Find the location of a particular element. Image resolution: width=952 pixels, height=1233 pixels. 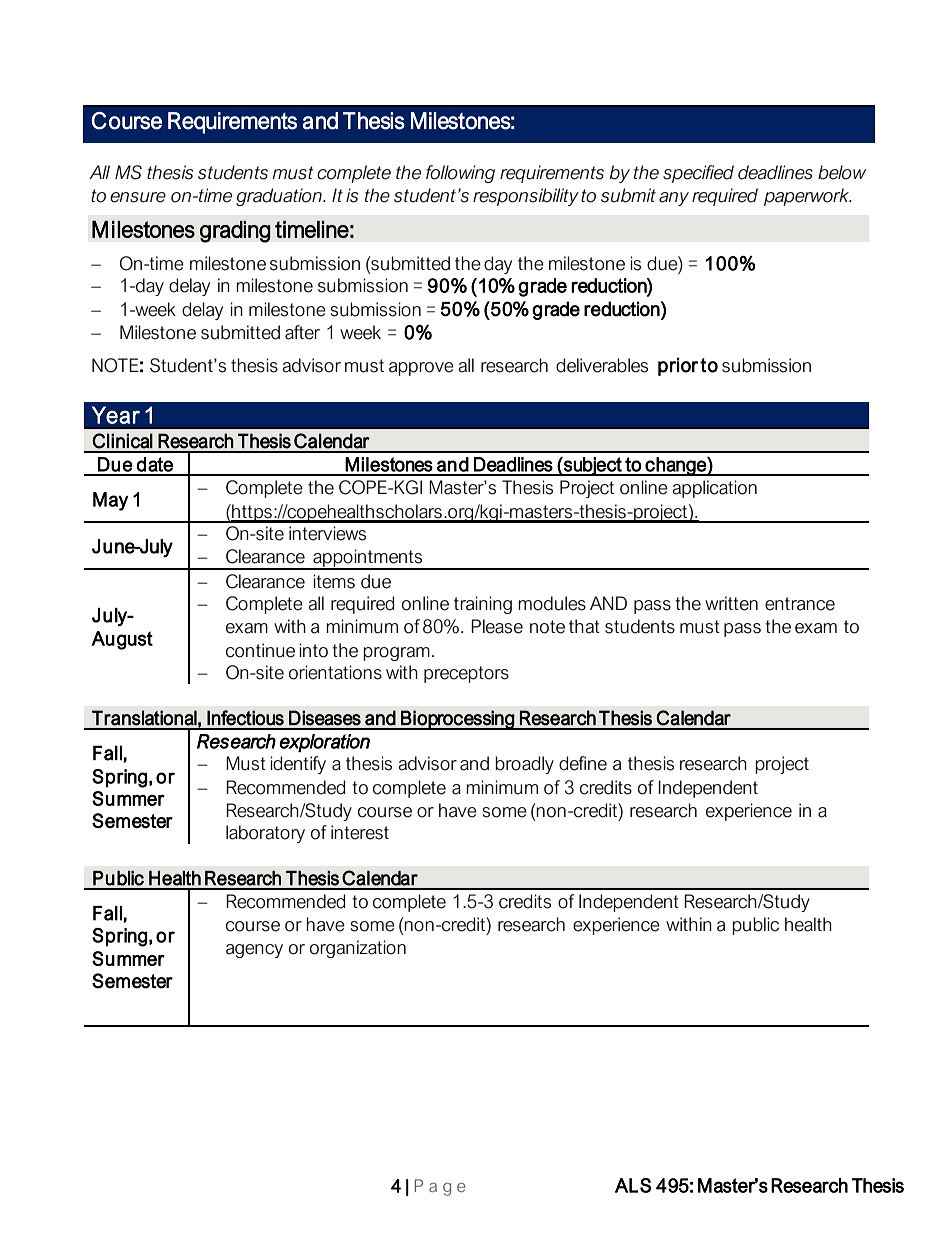

define is located at coordinates (583, 763).
